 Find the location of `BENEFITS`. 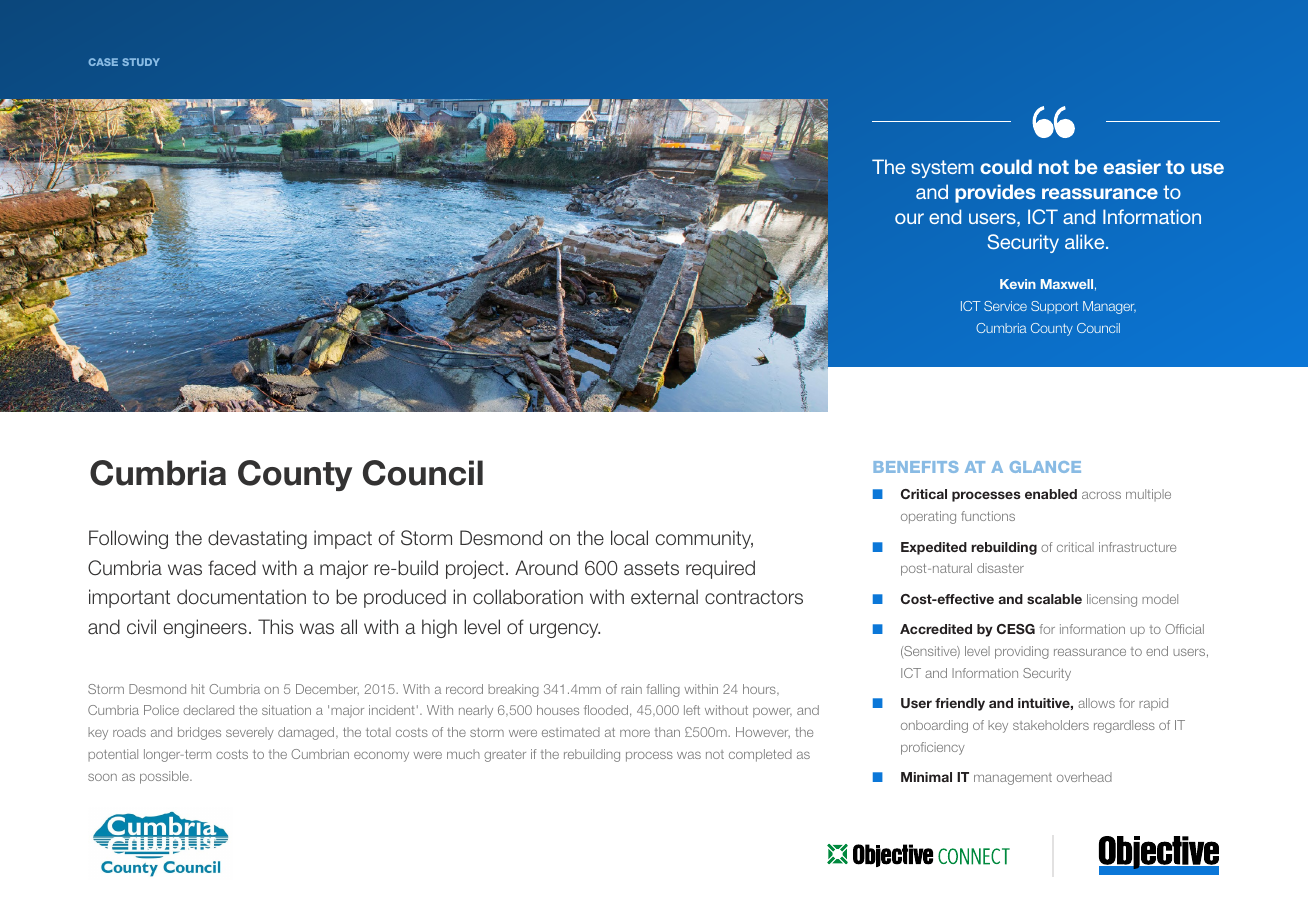

BENEFITS is located at coordinates (916, 467).
